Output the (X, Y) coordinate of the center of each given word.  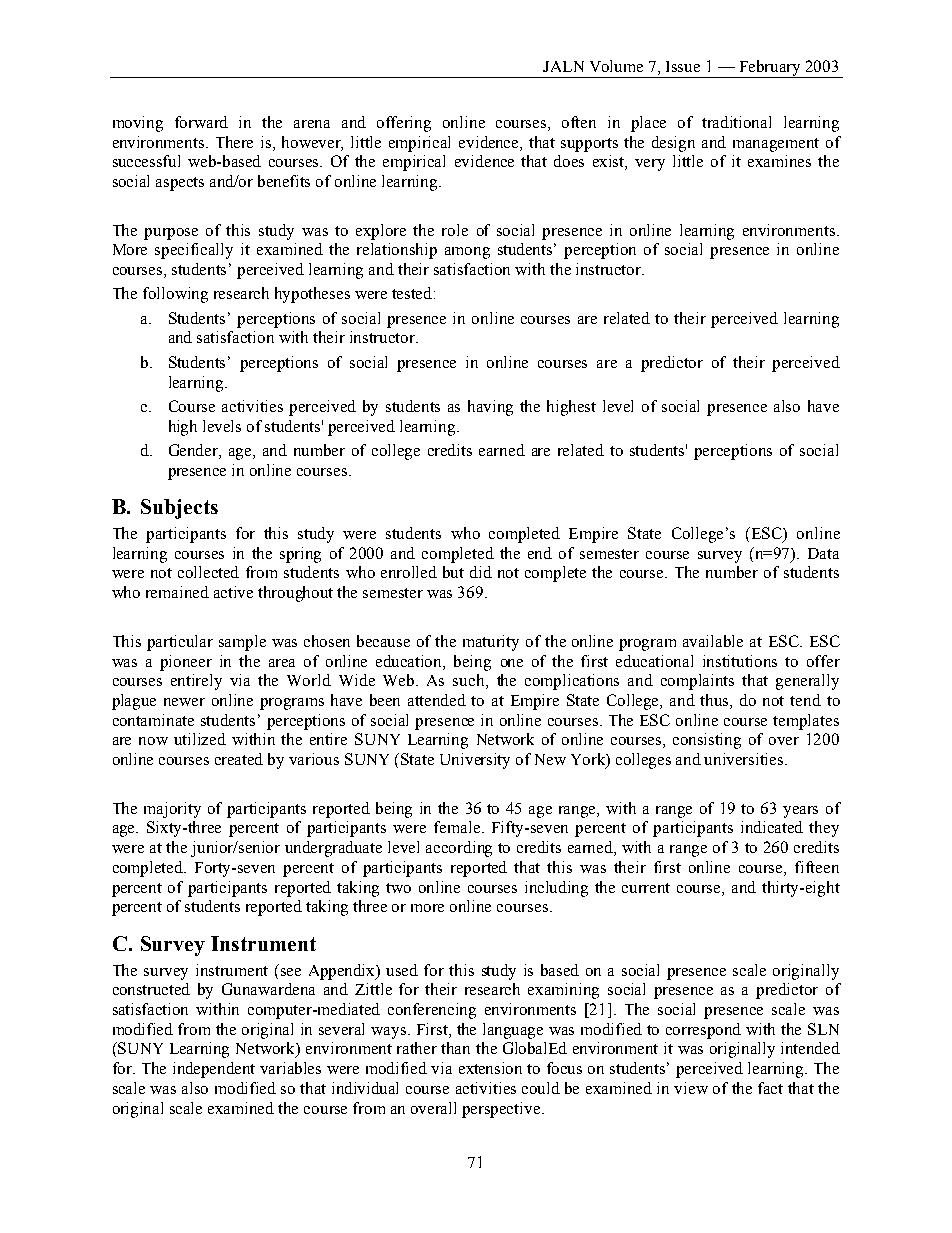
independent (214, 1070)
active (233, 592)
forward (201, 122)
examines (779, 161)
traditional (736, 122)
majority (172, 810)
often (579, 122)
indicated (772, 827)
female (458, 827)
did (481, 572)
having (490, 408)
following (175, 295)
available (713, 641)
